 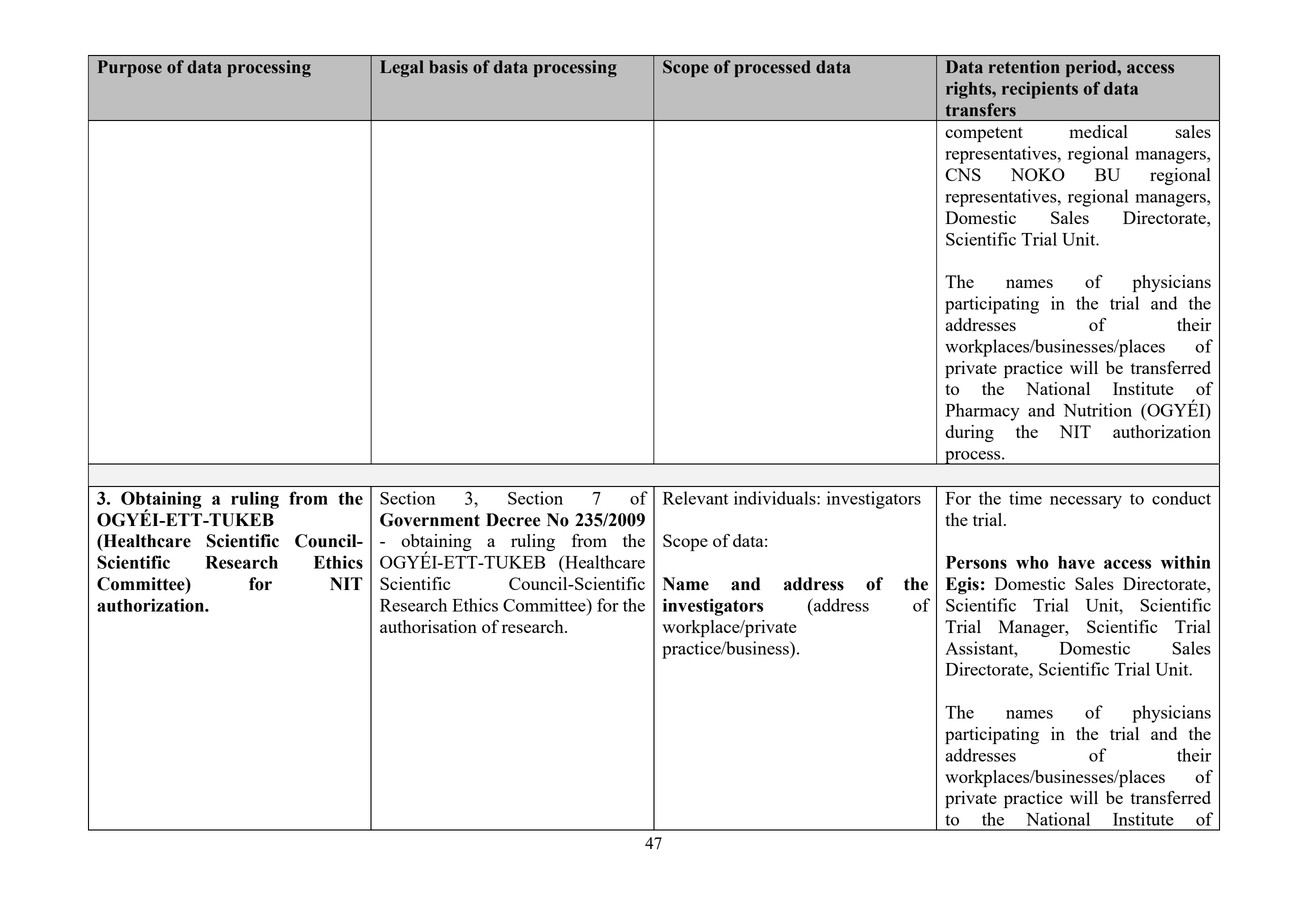 I want to click on authorisation, so click(x=428, y=626).
